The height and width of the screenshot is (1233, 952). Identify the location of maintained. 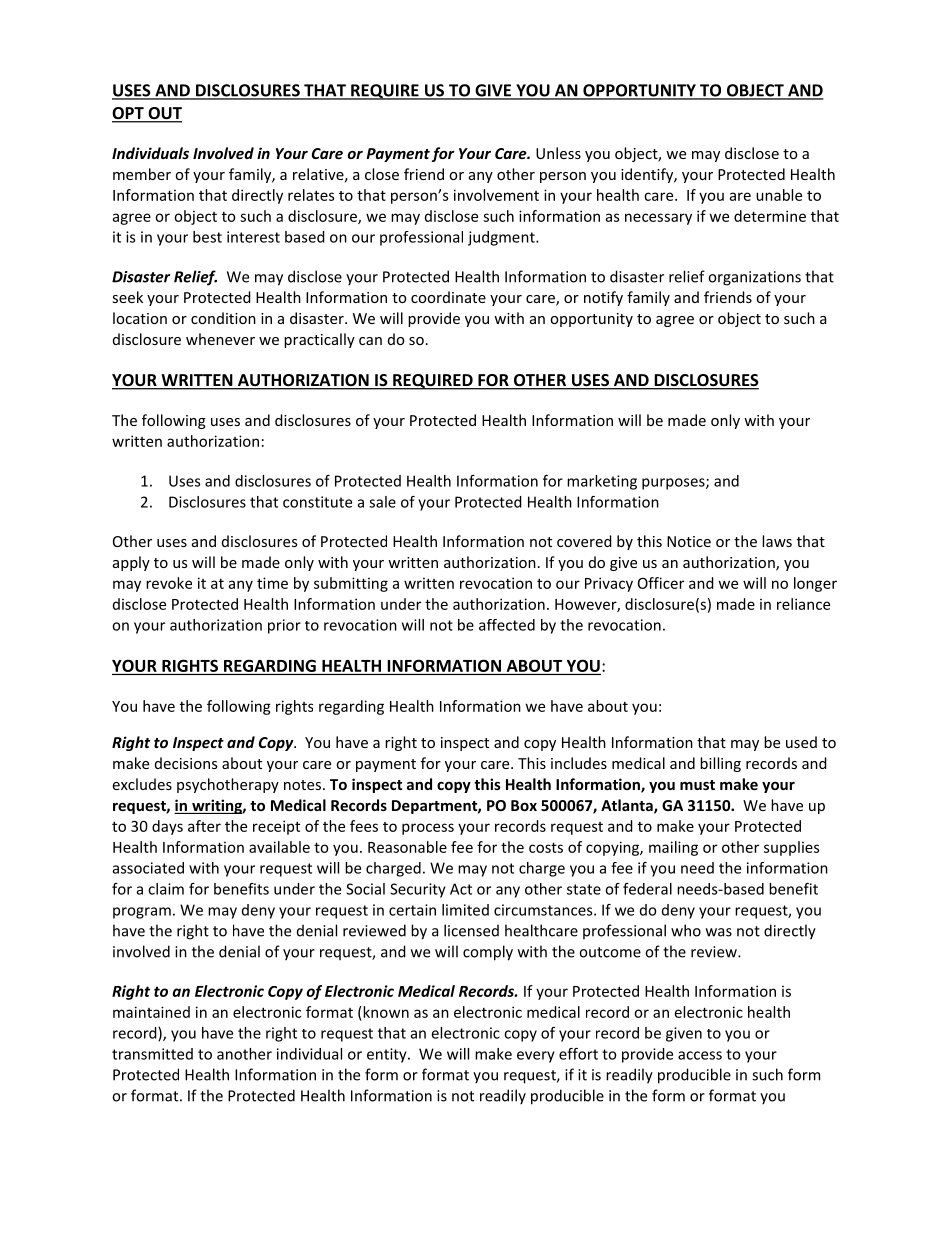
(151, 1012).
